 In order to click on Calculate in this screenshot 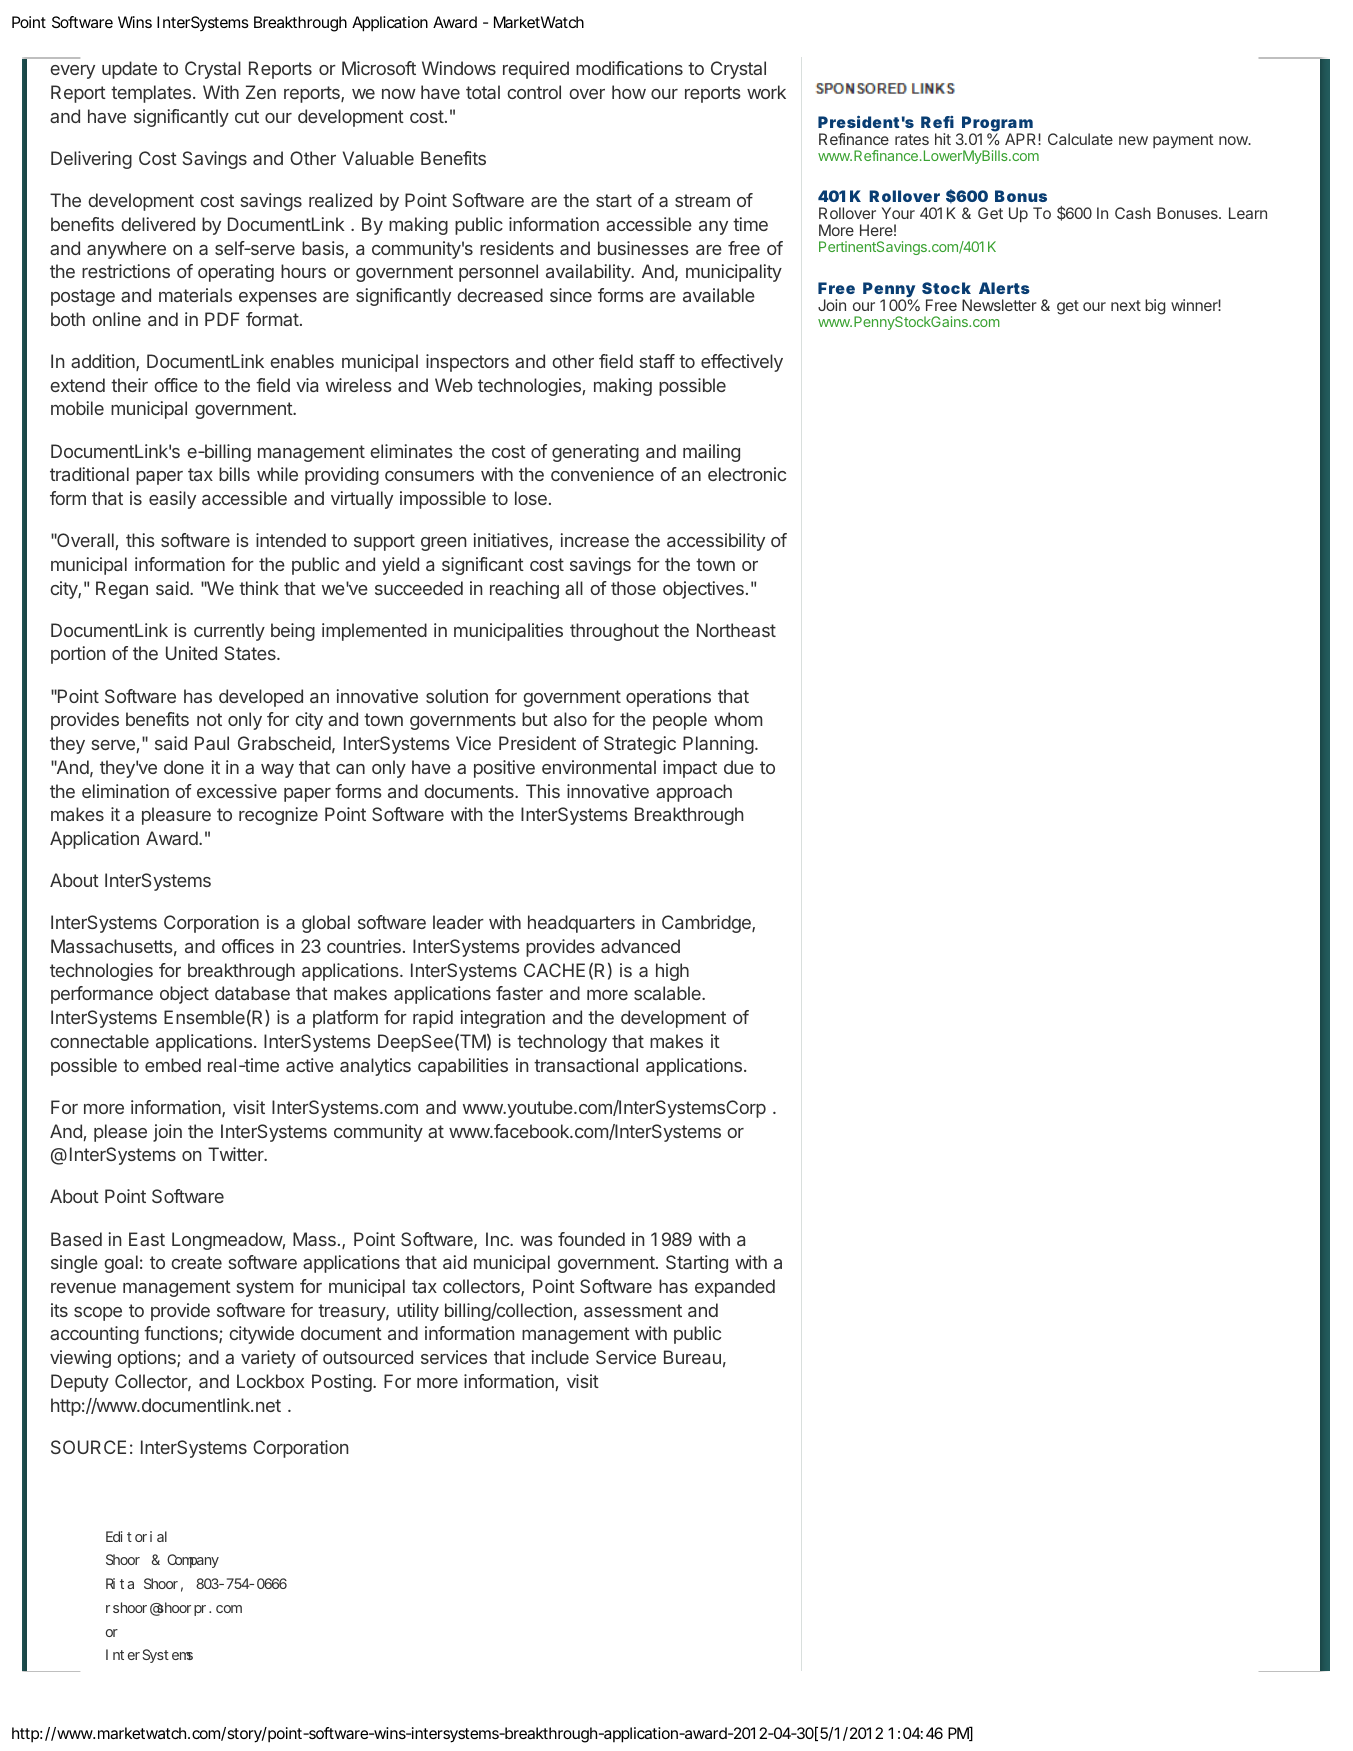, I will do `click(1080, 139)`.
